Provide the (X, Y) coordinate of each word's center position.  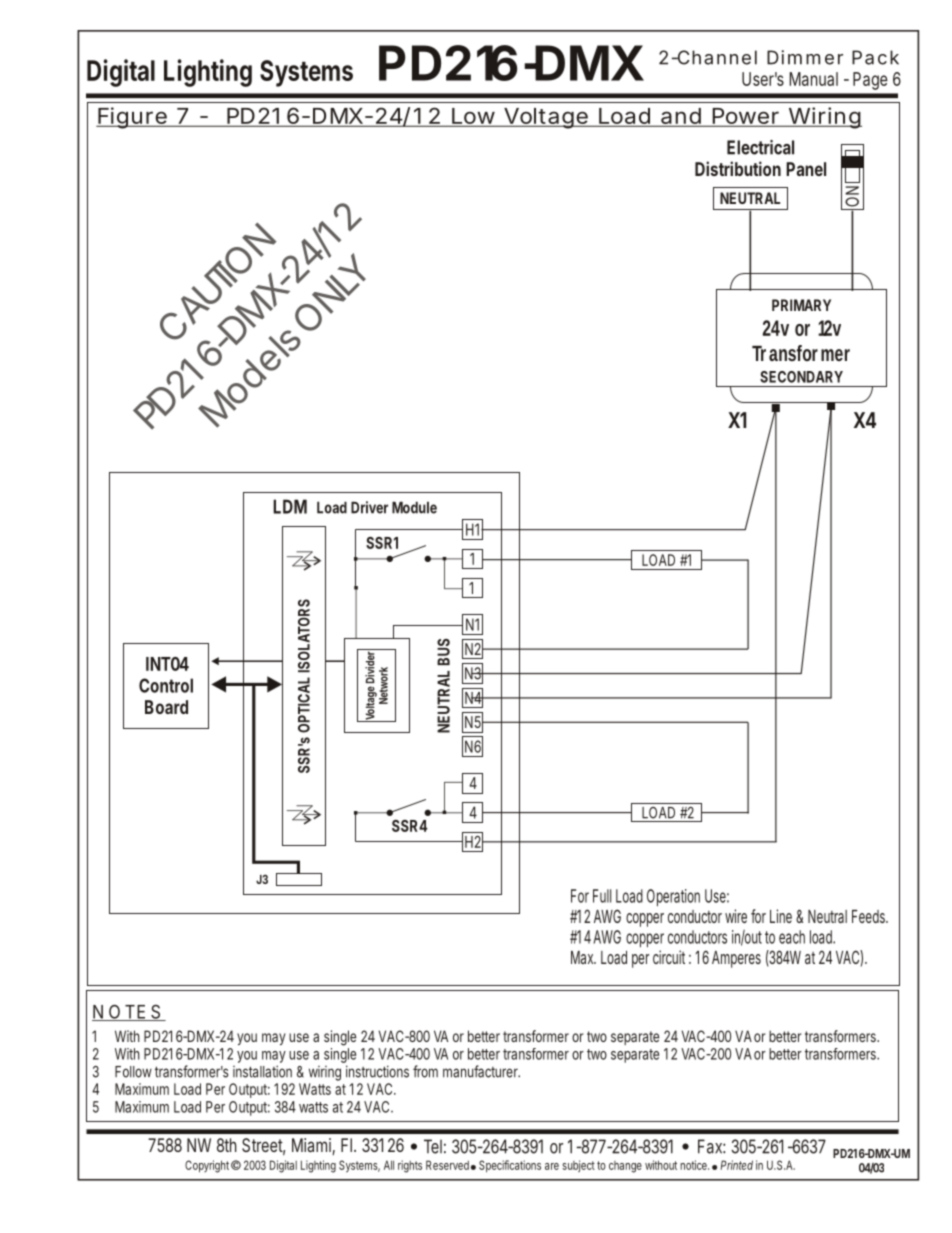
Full (602, 896)
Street (263, 1146)
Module (414, 507)
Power (745, 117)
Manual (813, 79)
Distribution (738, 168)
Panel (806, 169)
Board (166, 707)
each (792, 937)
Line (781, 916)
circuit (669, 957)
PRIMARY (801, 305)
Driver (369, 507)
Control (166, 685)
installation (262, 1071)
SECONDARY (801, 377)
